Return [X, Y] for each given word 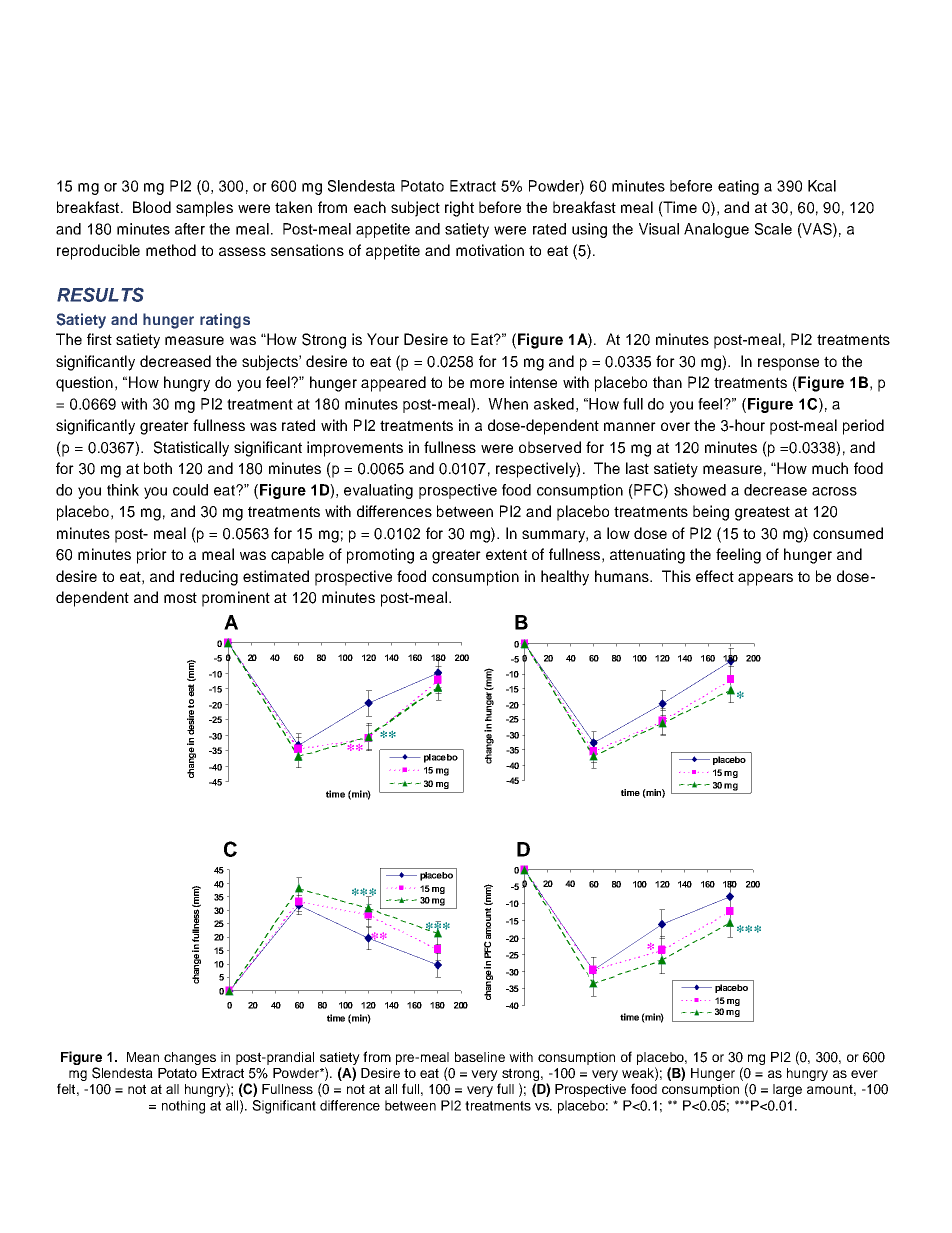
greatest [762, 513]
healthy [565, 578]
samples [204, 209]
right [459, 209]
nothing [183, 1107]
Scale [773, 229]
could [190, 490]
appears [765, 579]
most [180, 597]
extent [506, 554]
